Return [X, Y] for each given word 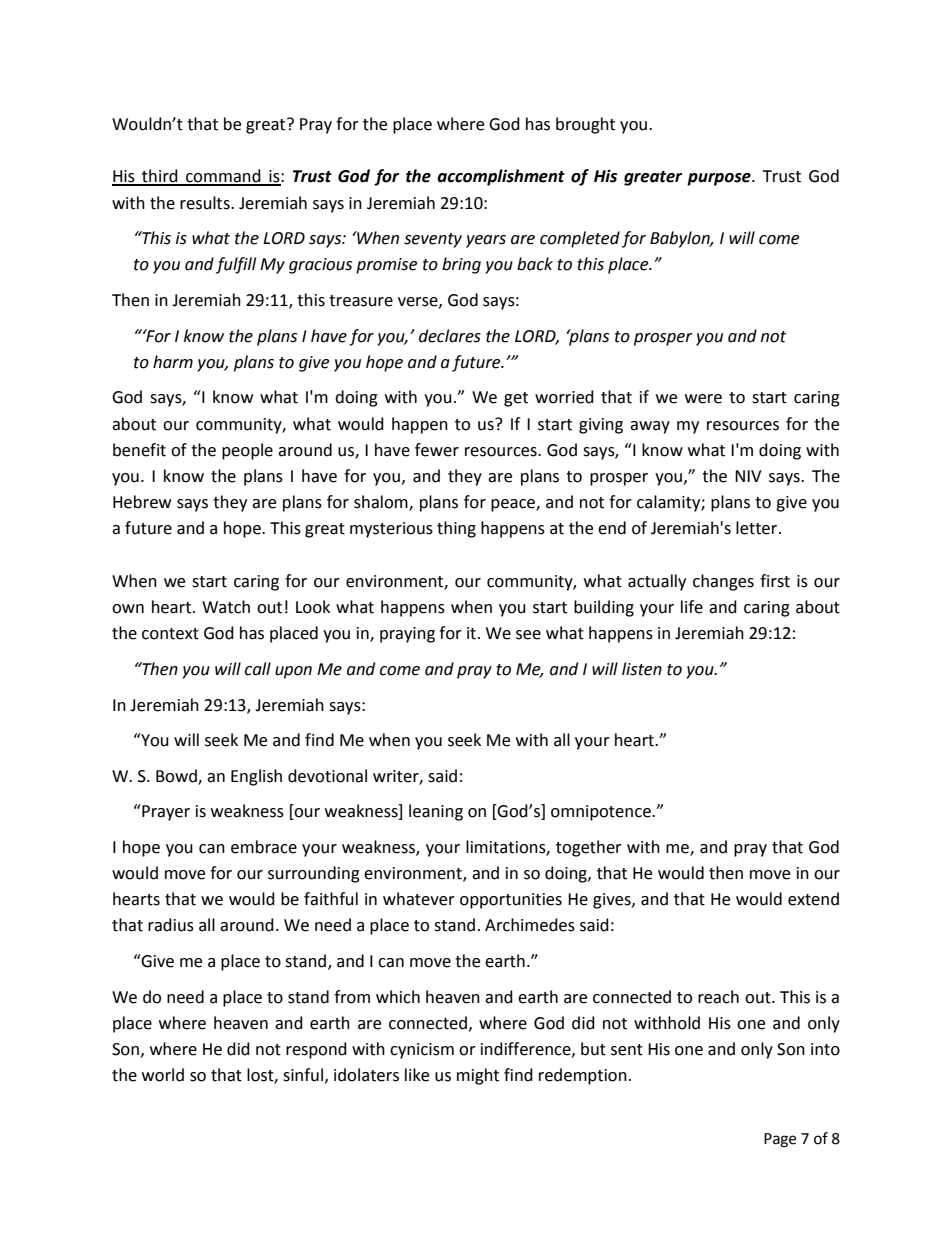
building [604, 608]
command [223, 177]
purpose [720, 179]
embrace [264, 847]
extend [813, 899]
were [703, 399]
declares [450, 336]
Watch [226, 607]
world [163, 1075]
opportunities [511, 901]
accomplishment [501, 177]
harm [173, 362]
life [692, 607]
